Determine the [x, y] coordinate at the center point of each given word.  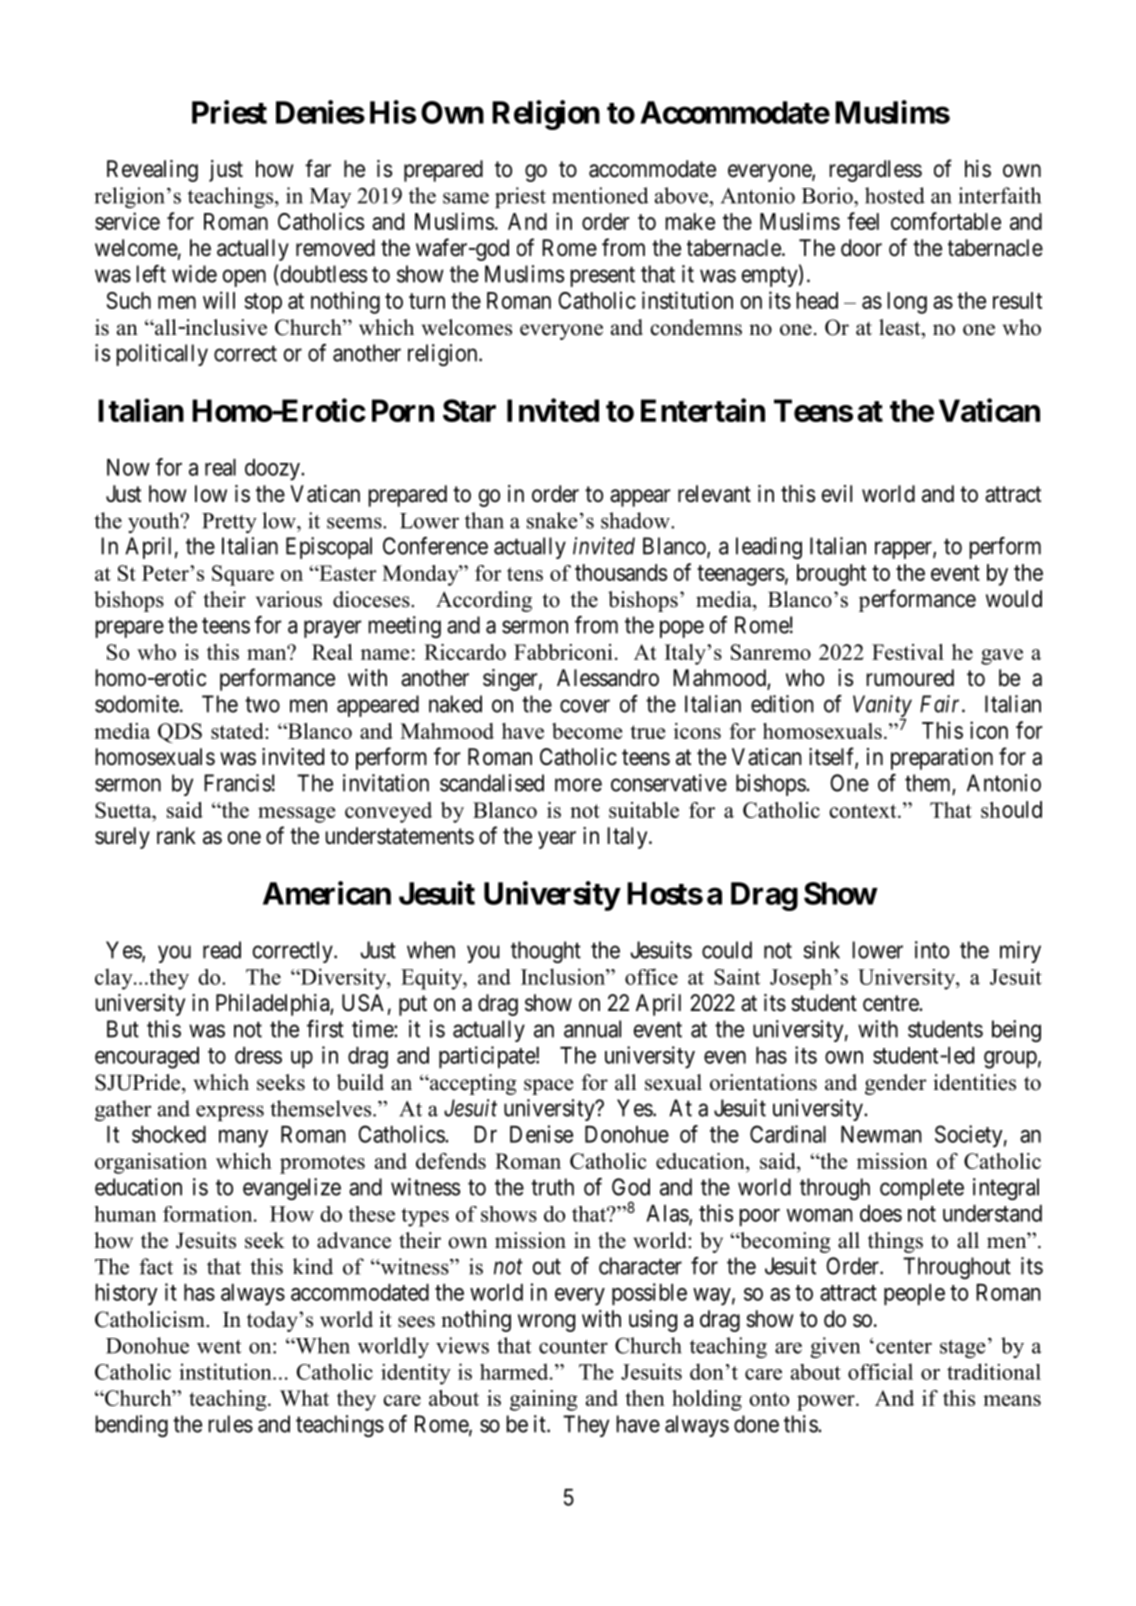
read [222, 950]
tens [525, 574]
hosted [895, 195]
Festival [908, 652]
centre [891, 1003]
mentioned [600, 195]
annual [592, 1029]
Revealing [152, 171]
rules [231, 1424]
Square [243, 575]
